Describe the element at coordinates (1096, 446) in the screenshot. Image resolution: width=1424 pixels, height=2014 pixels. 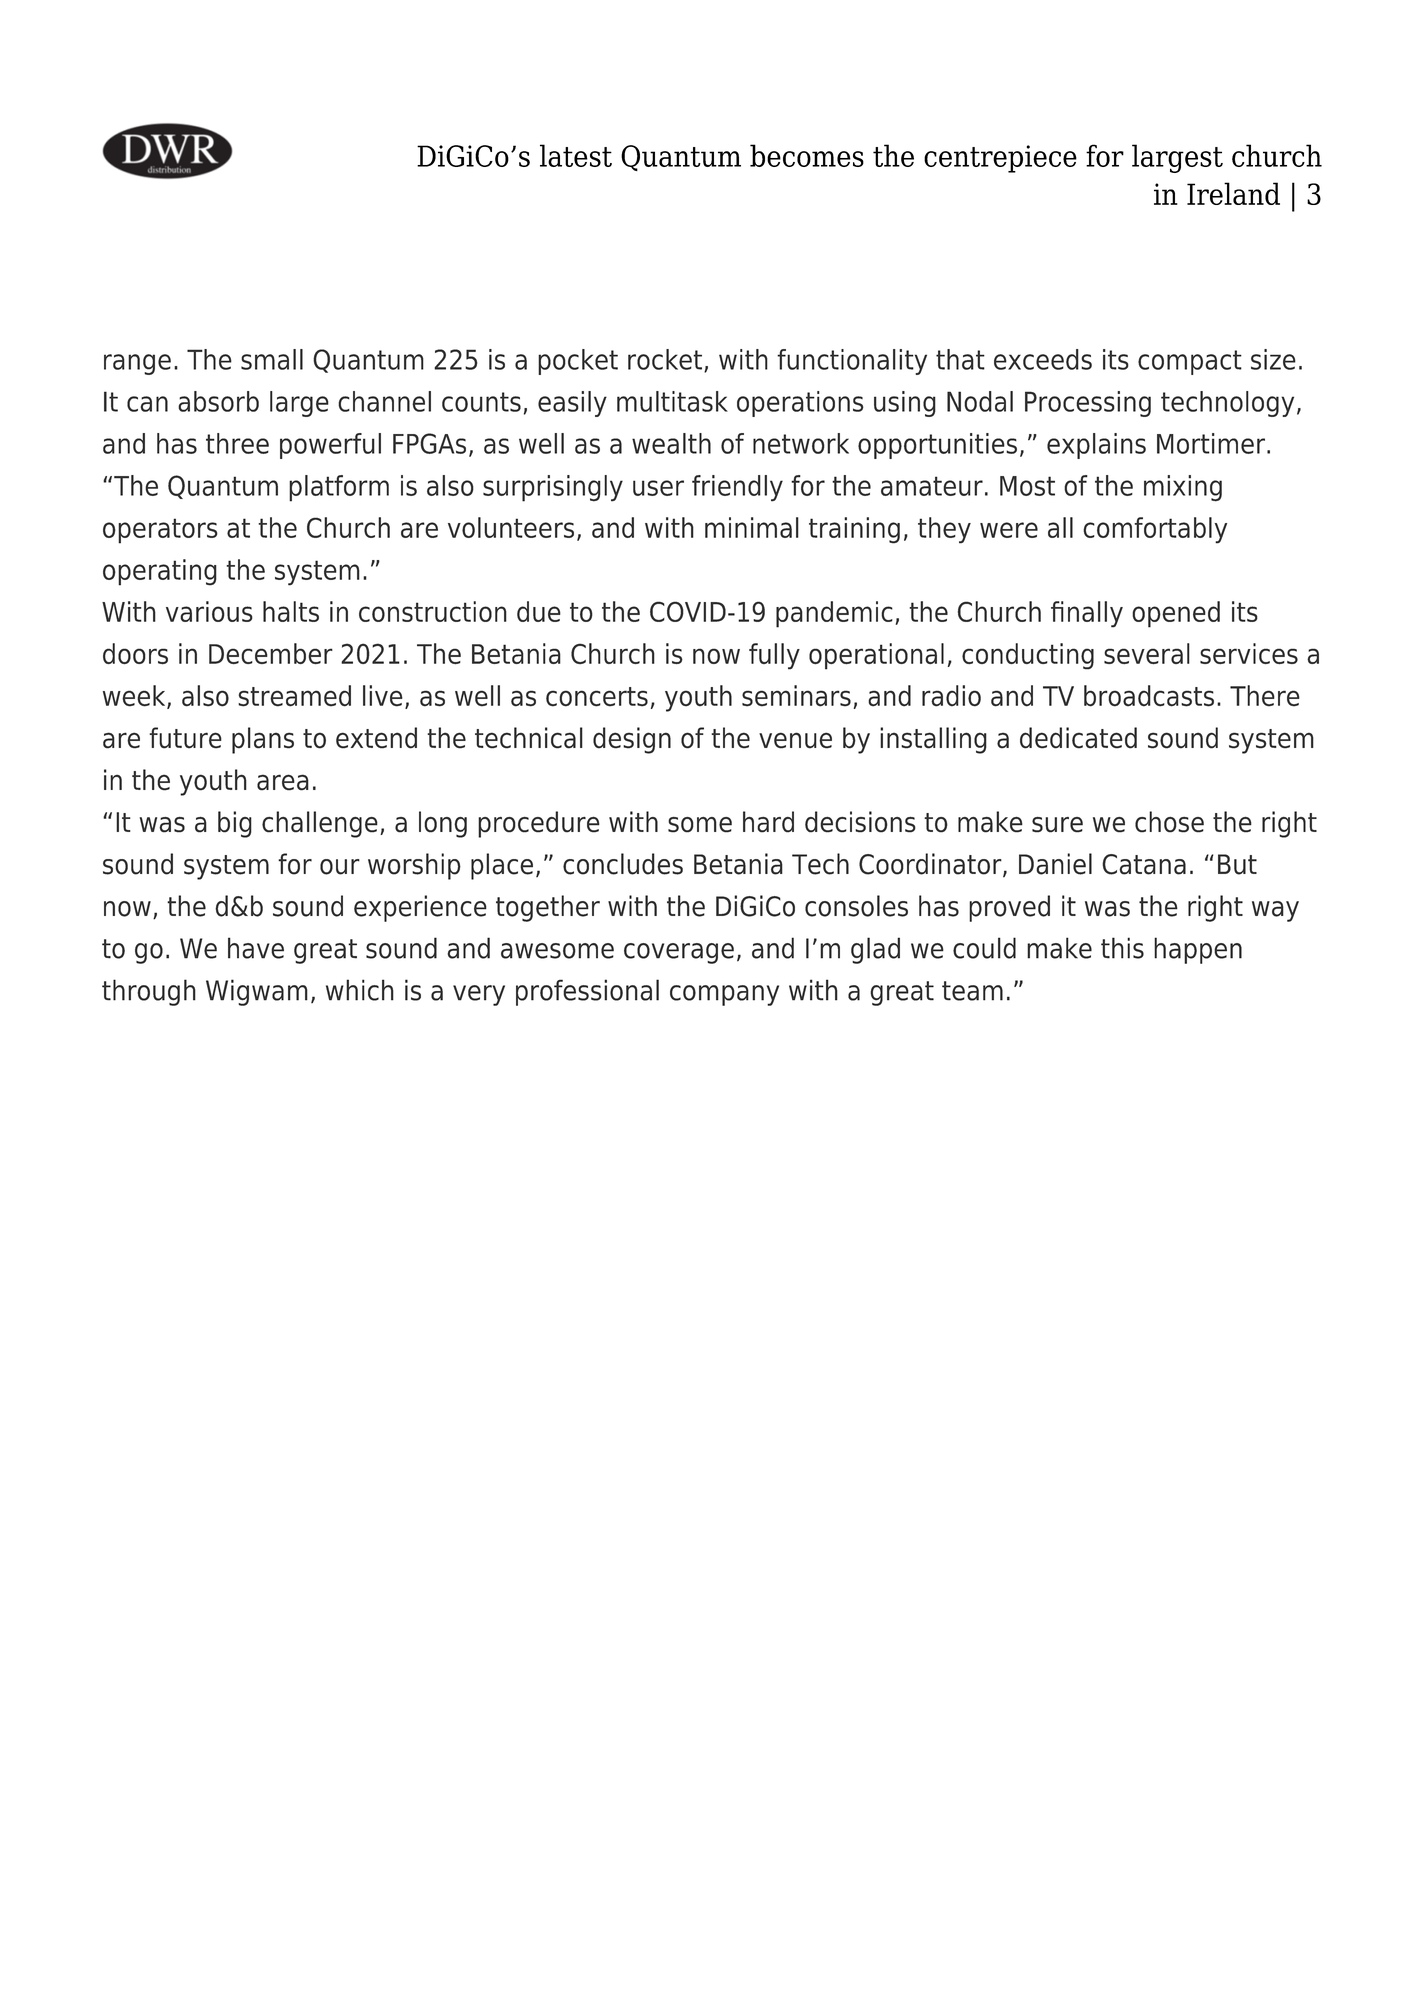
I see `explains` at that location.
